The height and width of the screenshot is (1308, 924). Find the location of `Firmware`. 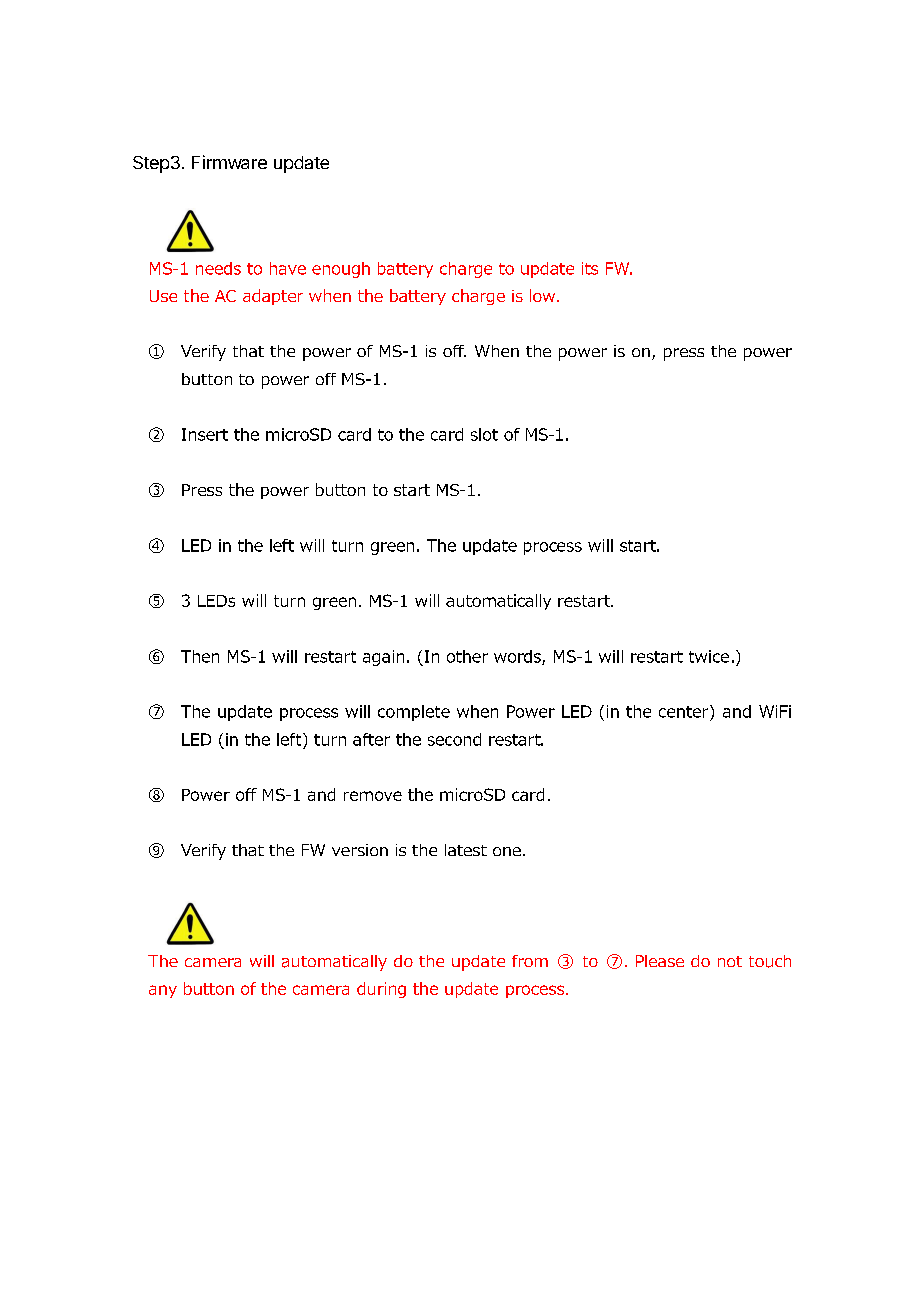

Firmware is located at coordinates (229, 162).
